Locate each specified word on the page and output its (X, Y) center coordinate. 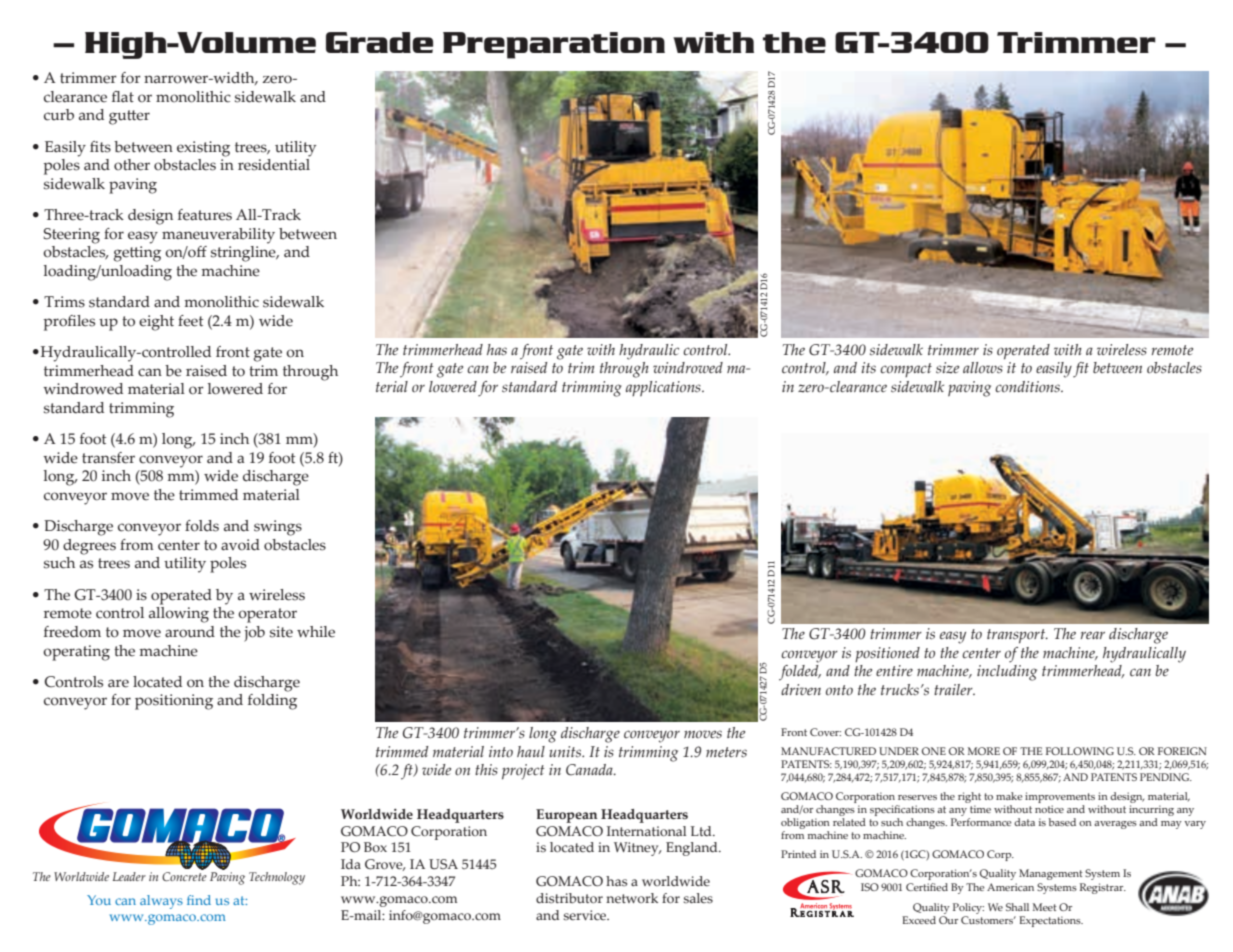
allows (984, 366)
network (632, 898)
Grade (379, 42)
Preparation (554, 45)
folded (800, 673)
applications (664, 388)
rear (1093, 635)
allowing (179, 613)
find (199, 900)
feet (191, 321)
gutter (129, 117)
